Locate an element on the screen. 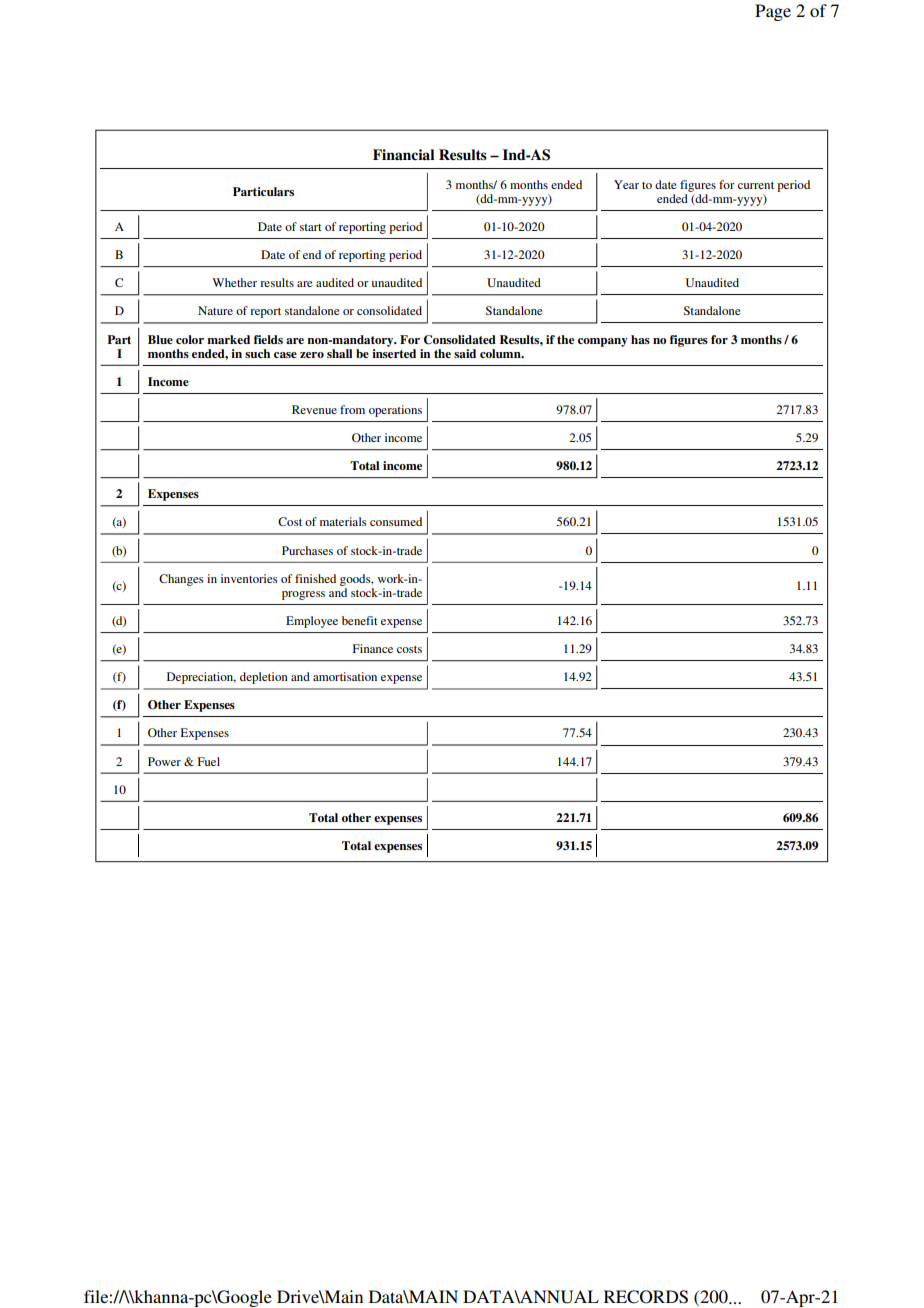 The height and width of the screenshot is (1308, 924). marked is located at coordinates (228, 339).
